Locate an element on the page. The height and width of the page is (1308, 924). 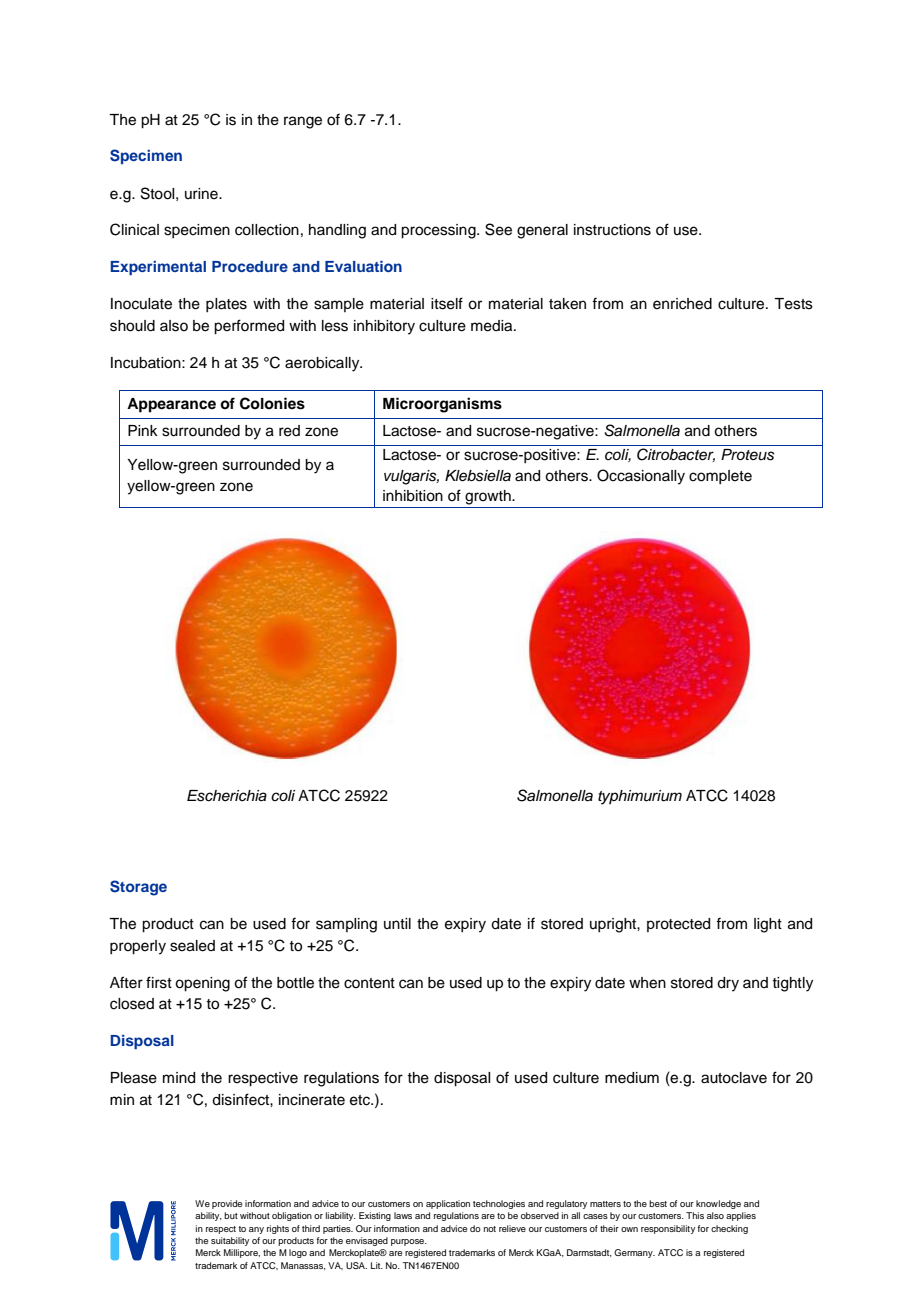
complete is located at coordinates (720, 477).
